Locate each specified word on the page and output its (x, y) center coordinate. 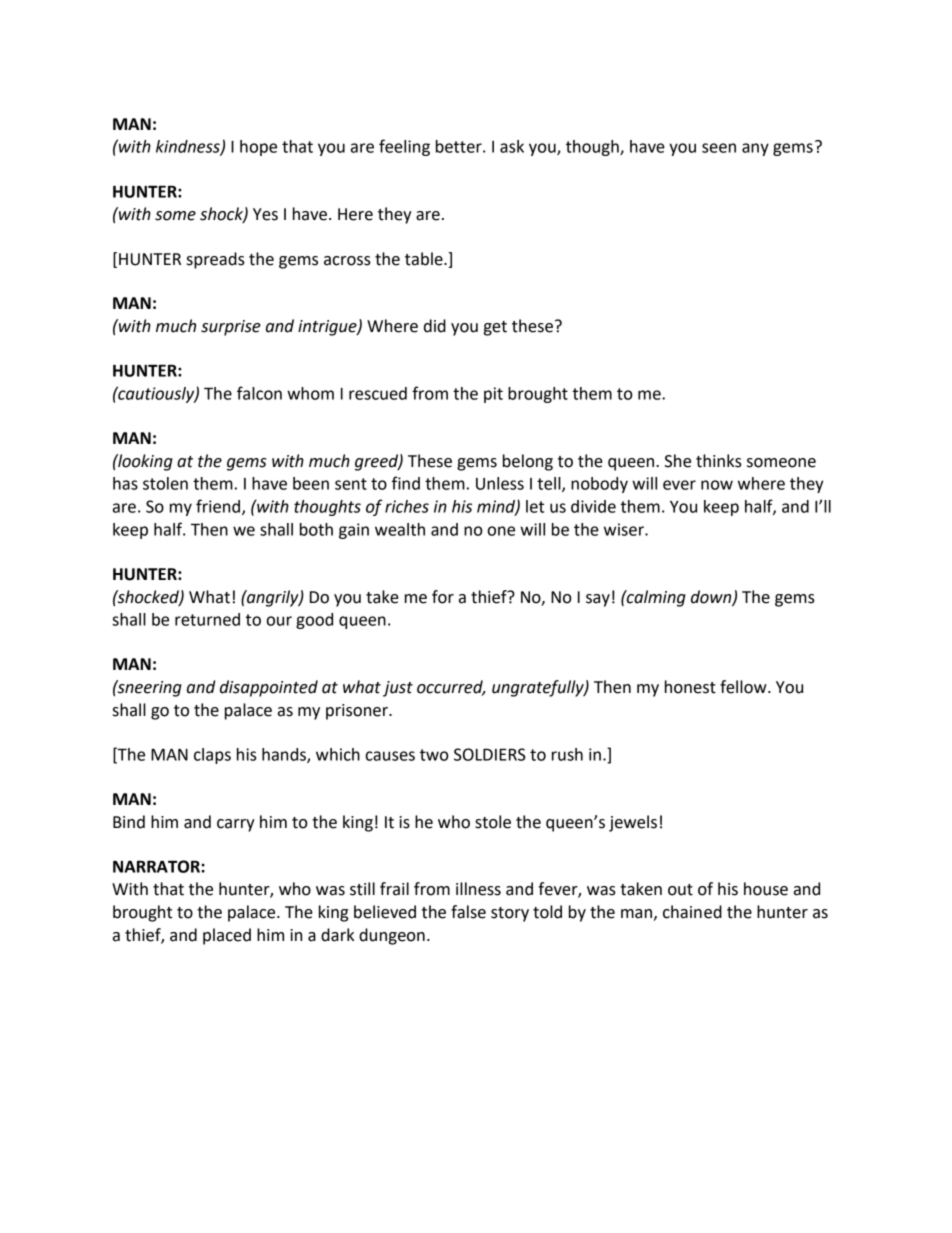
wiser (625, 529)
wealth (400, 529)
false (468, 912)
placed (227, 936)
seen (719, 148)
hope (258, 148)
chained (692, 912)
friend (219, 507)
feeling (404, 147)
